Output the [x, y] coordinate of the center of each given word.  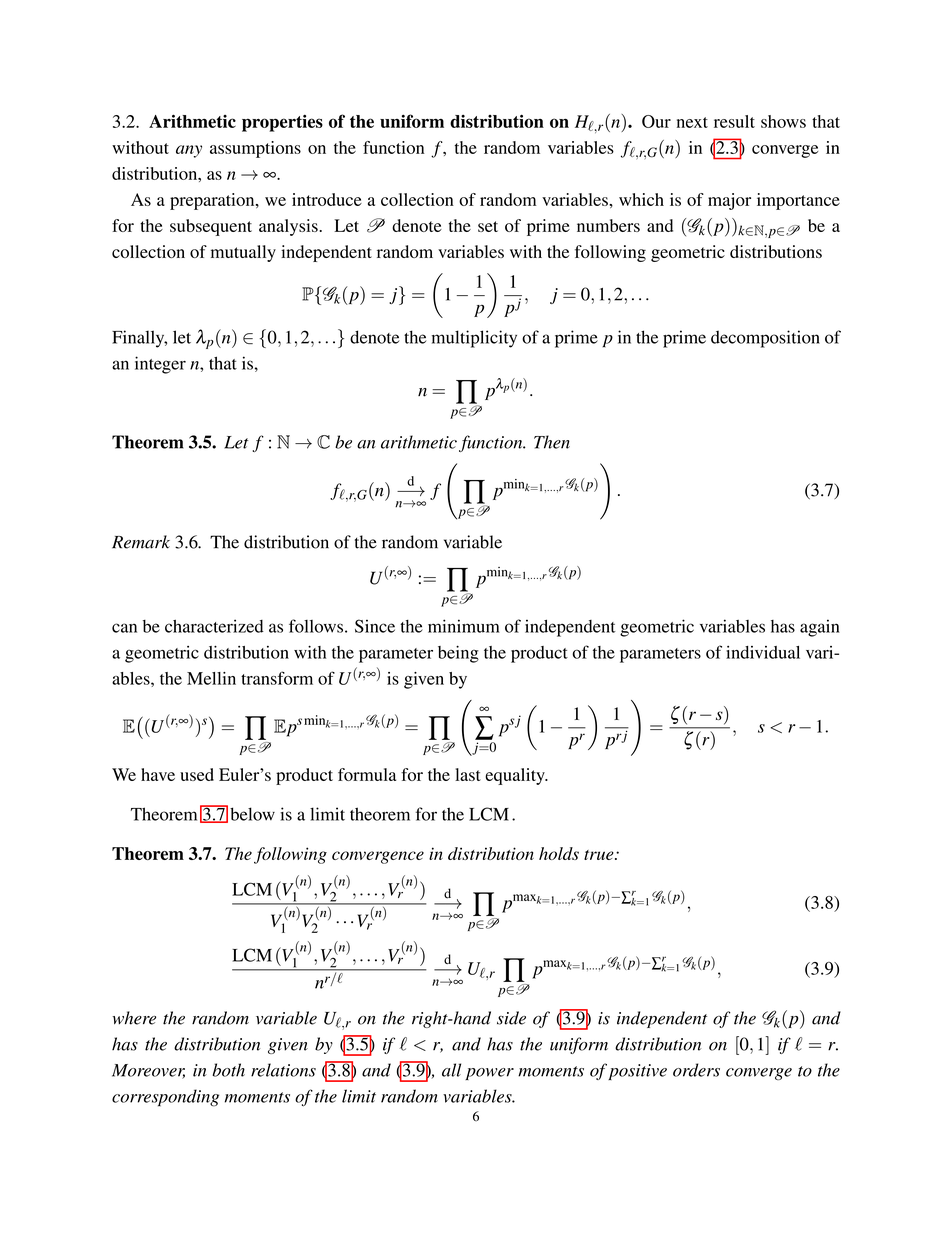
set [488, 226]
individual [763, 652]
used [197, 774]
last [468, 774]
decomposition [765, 339]
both [228, 1070]
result [734, 121]
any [189, 151]
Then [552, 442]
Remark [141, 542]
